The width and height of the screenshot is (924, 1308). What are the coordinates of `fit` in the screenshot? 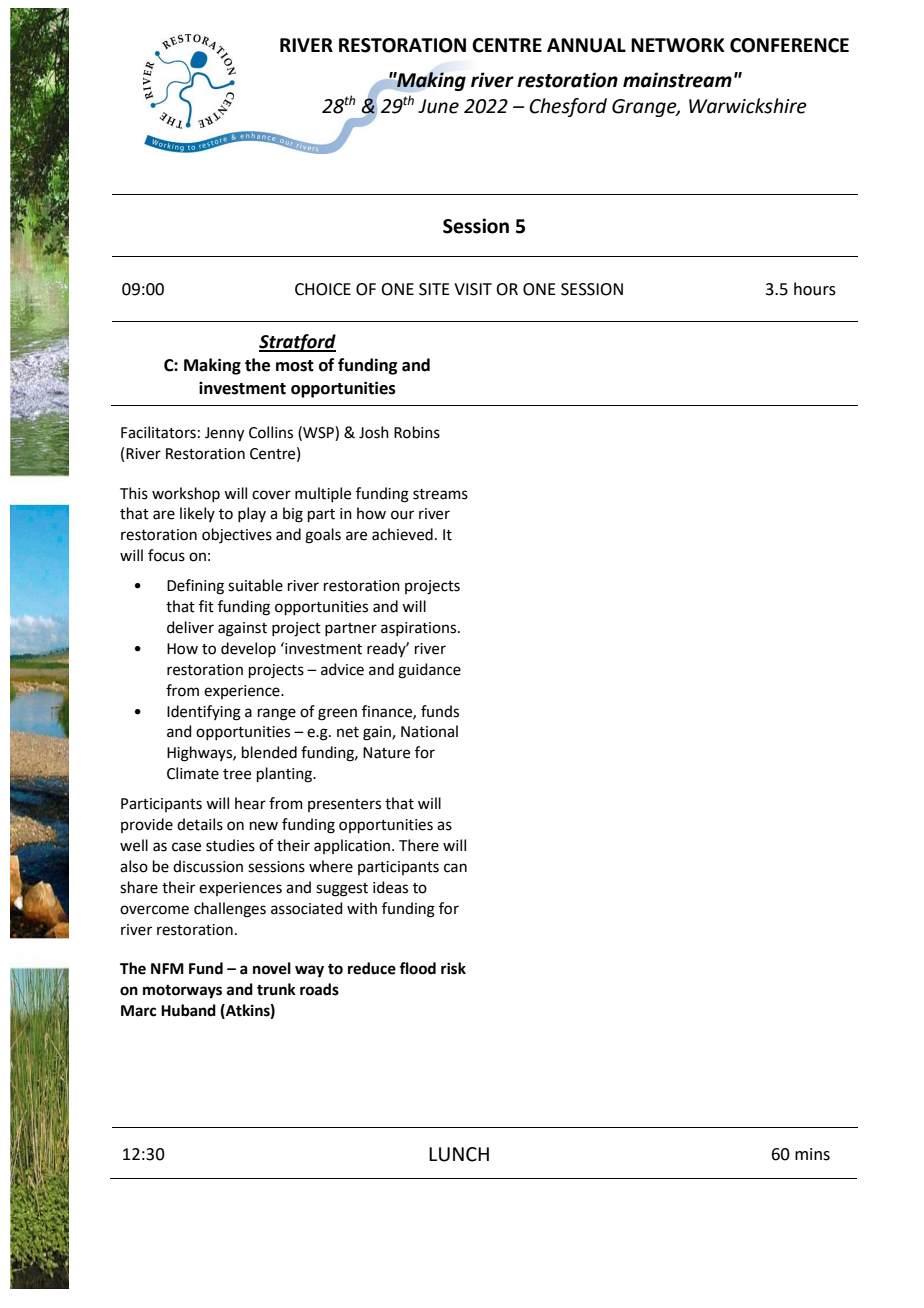 It's located at (206, 606).
